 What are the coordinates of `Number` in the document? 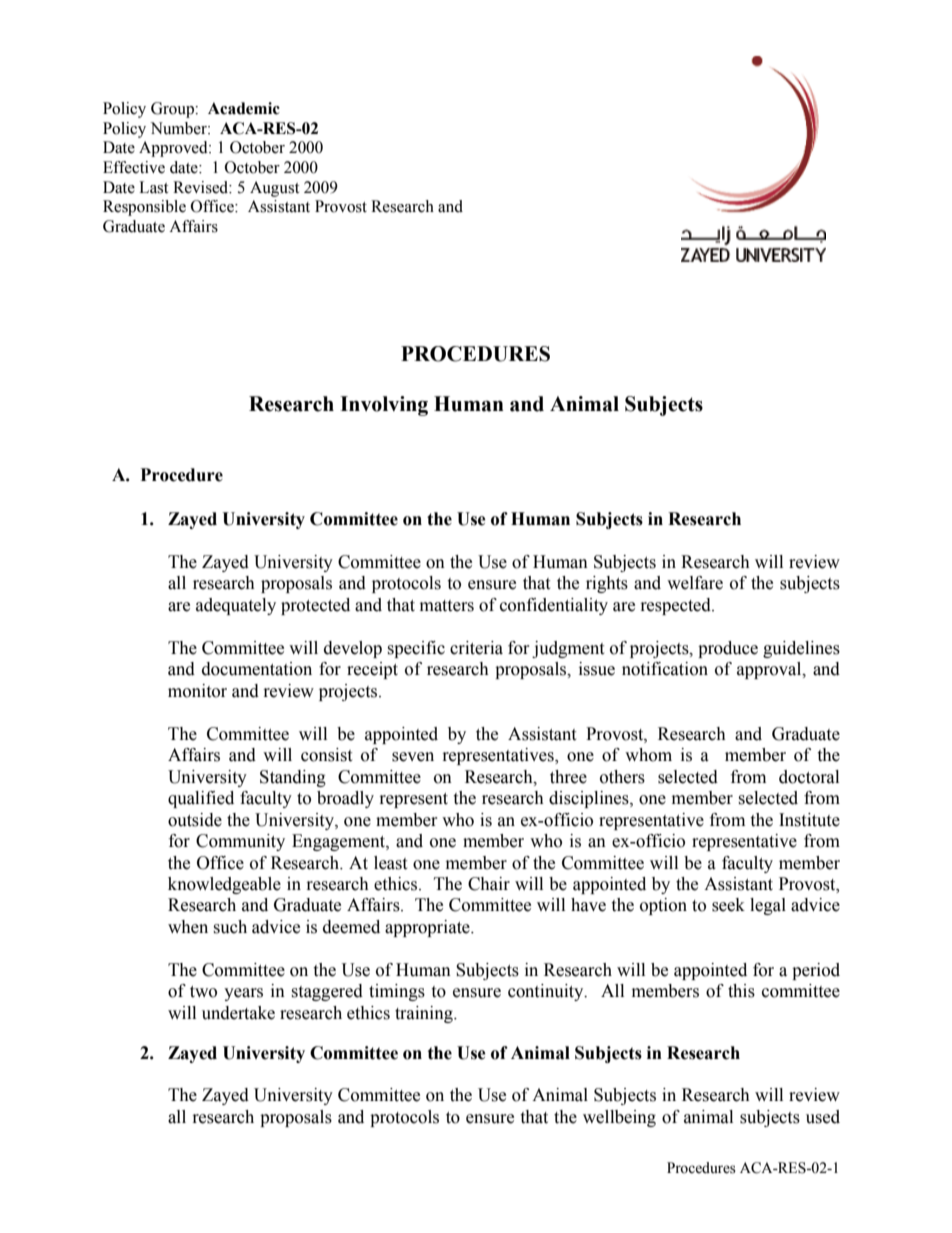 It's located at (180, 128).
